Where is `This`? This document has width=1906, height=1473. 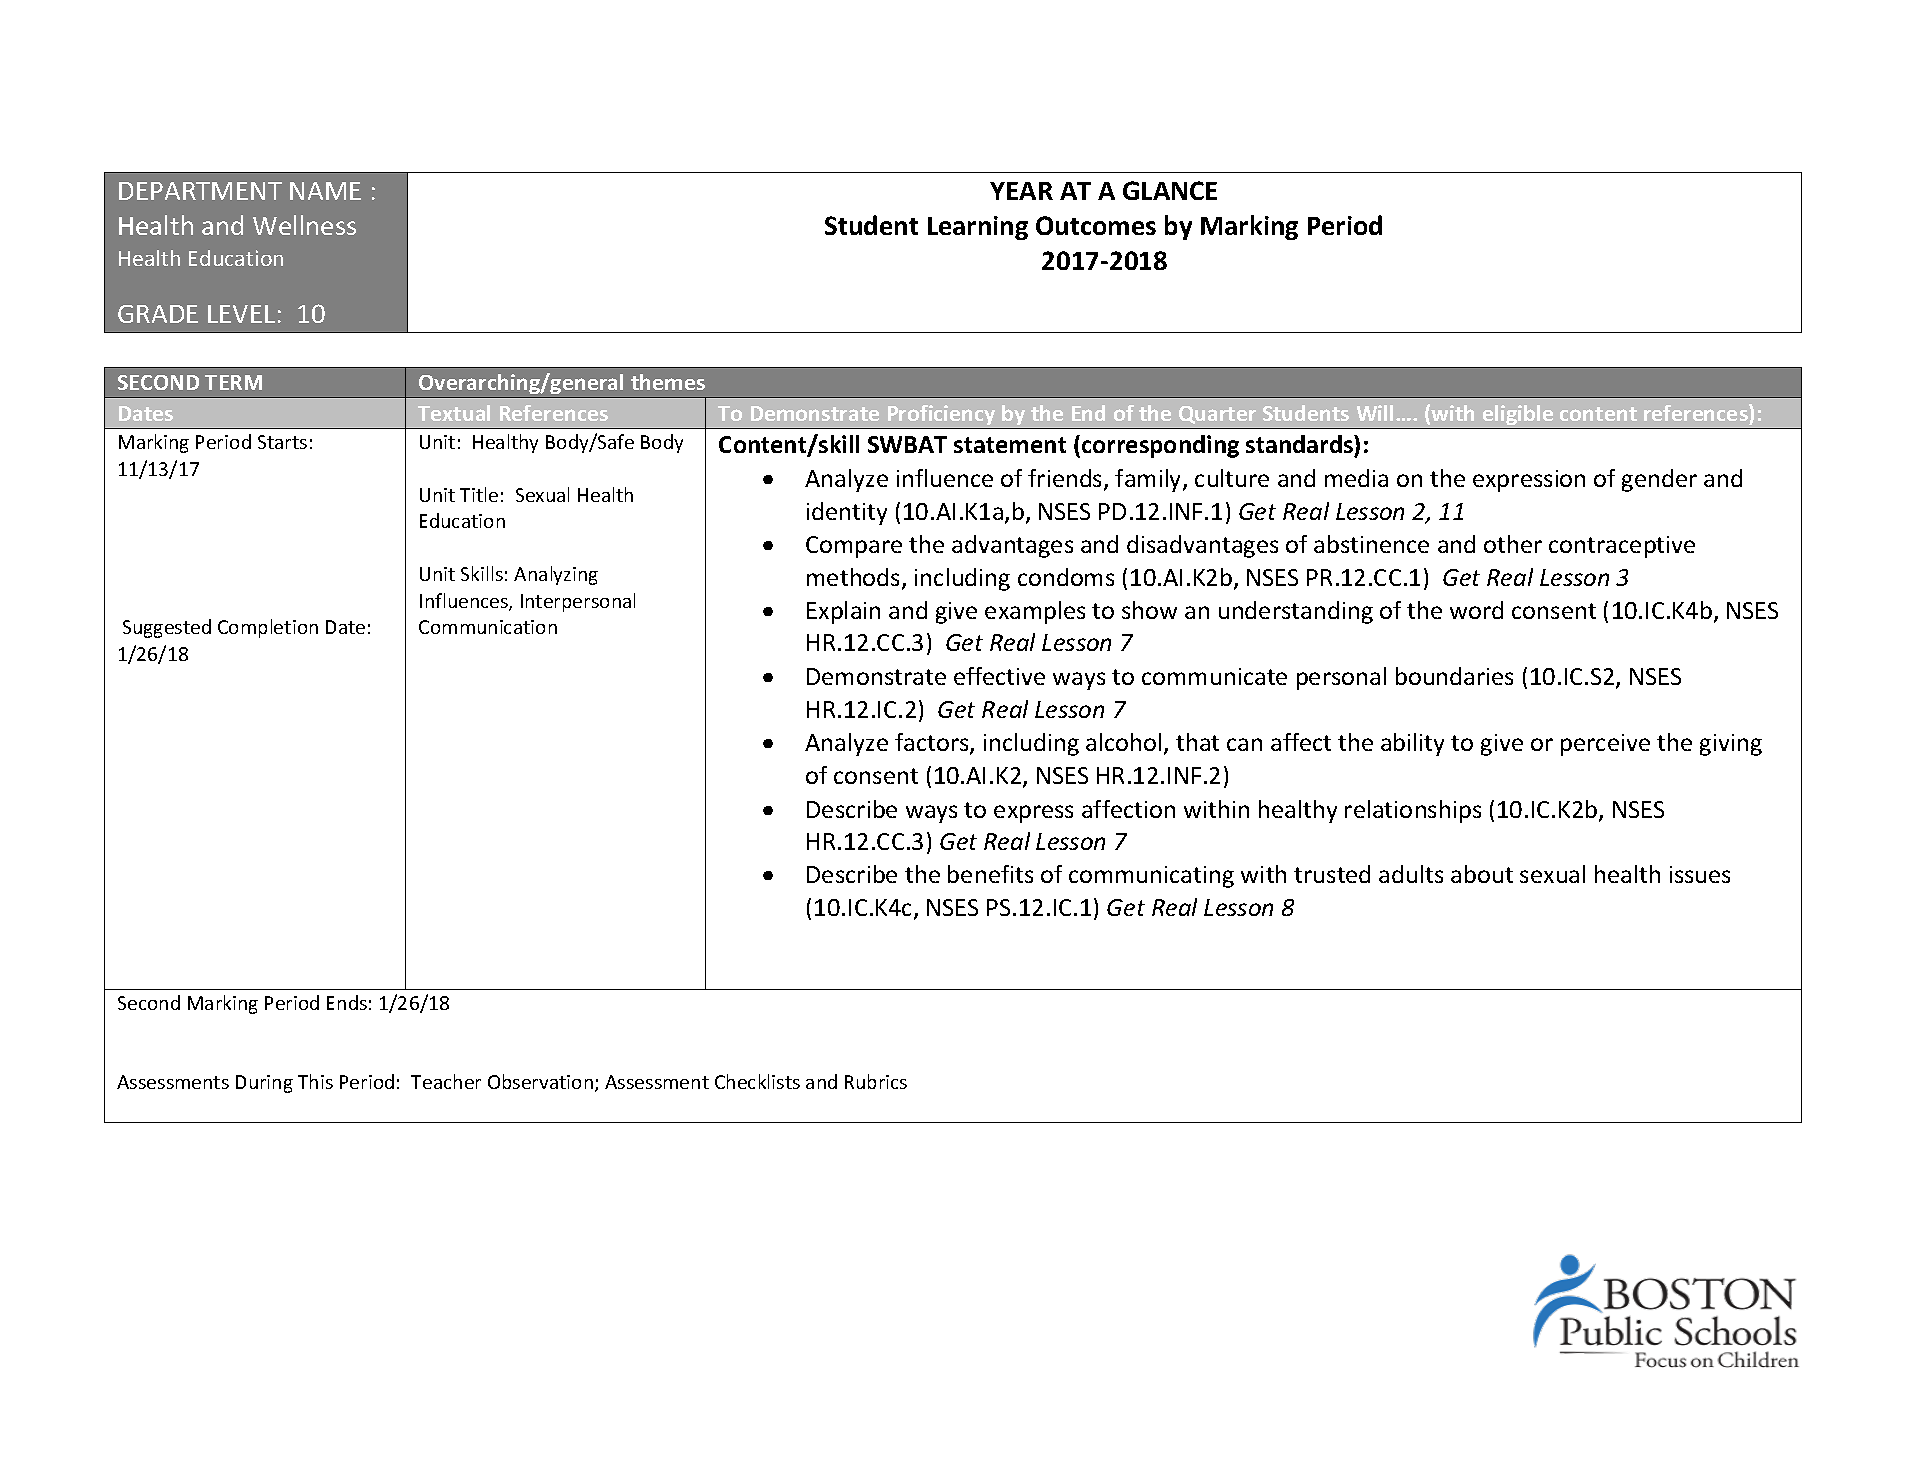
This is located at coordinates (315, 1081).
